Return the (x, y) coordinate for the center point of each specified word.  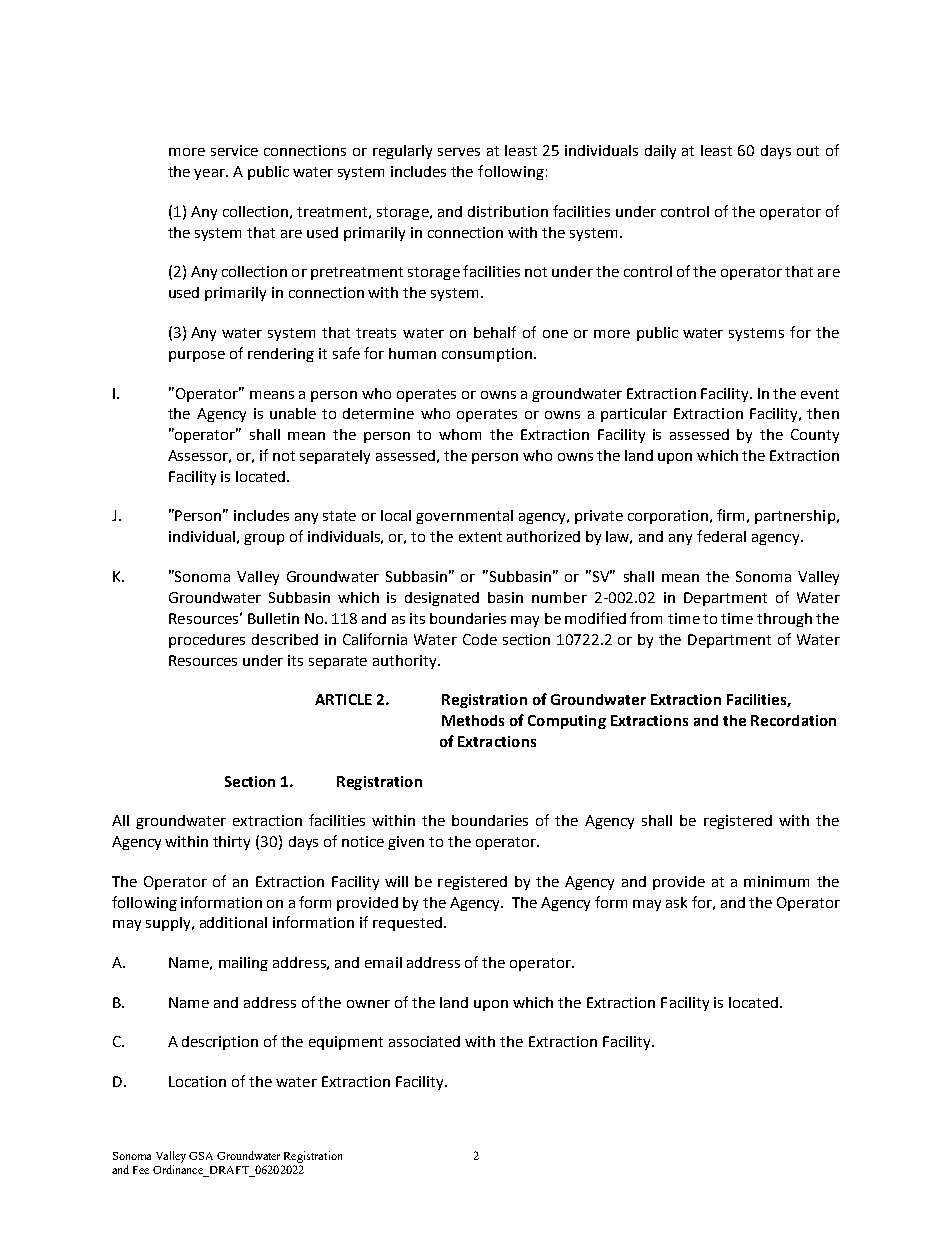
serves (459, 152)
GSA (201, 1156)
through (784, 620)
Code (480, 639)
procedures (207, 641)
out (808, 151)
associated (424, 1041)
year (210, 174)
